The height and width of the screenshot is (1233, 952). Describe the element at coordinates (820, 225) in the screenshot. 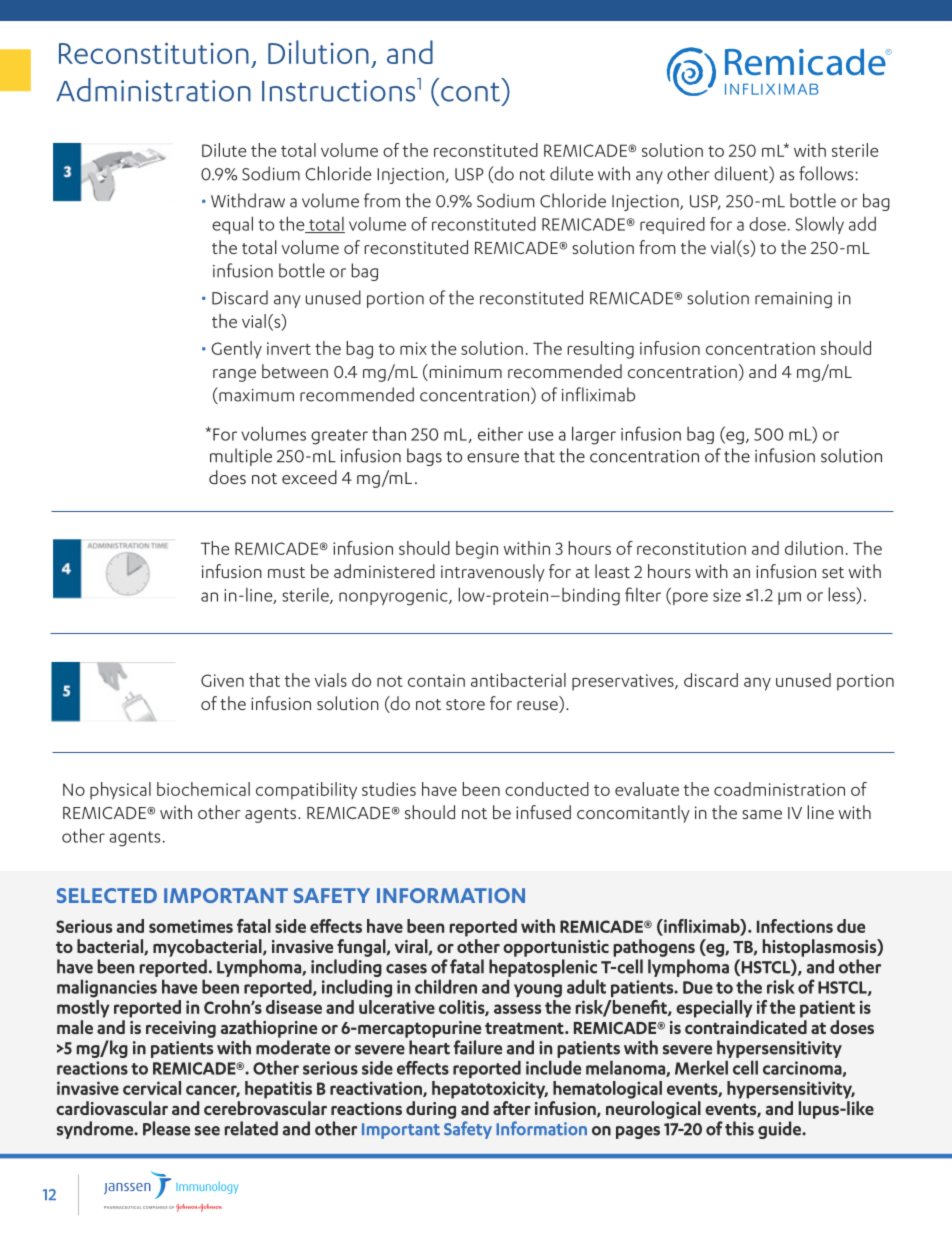

I see `Slowly` at that location.
